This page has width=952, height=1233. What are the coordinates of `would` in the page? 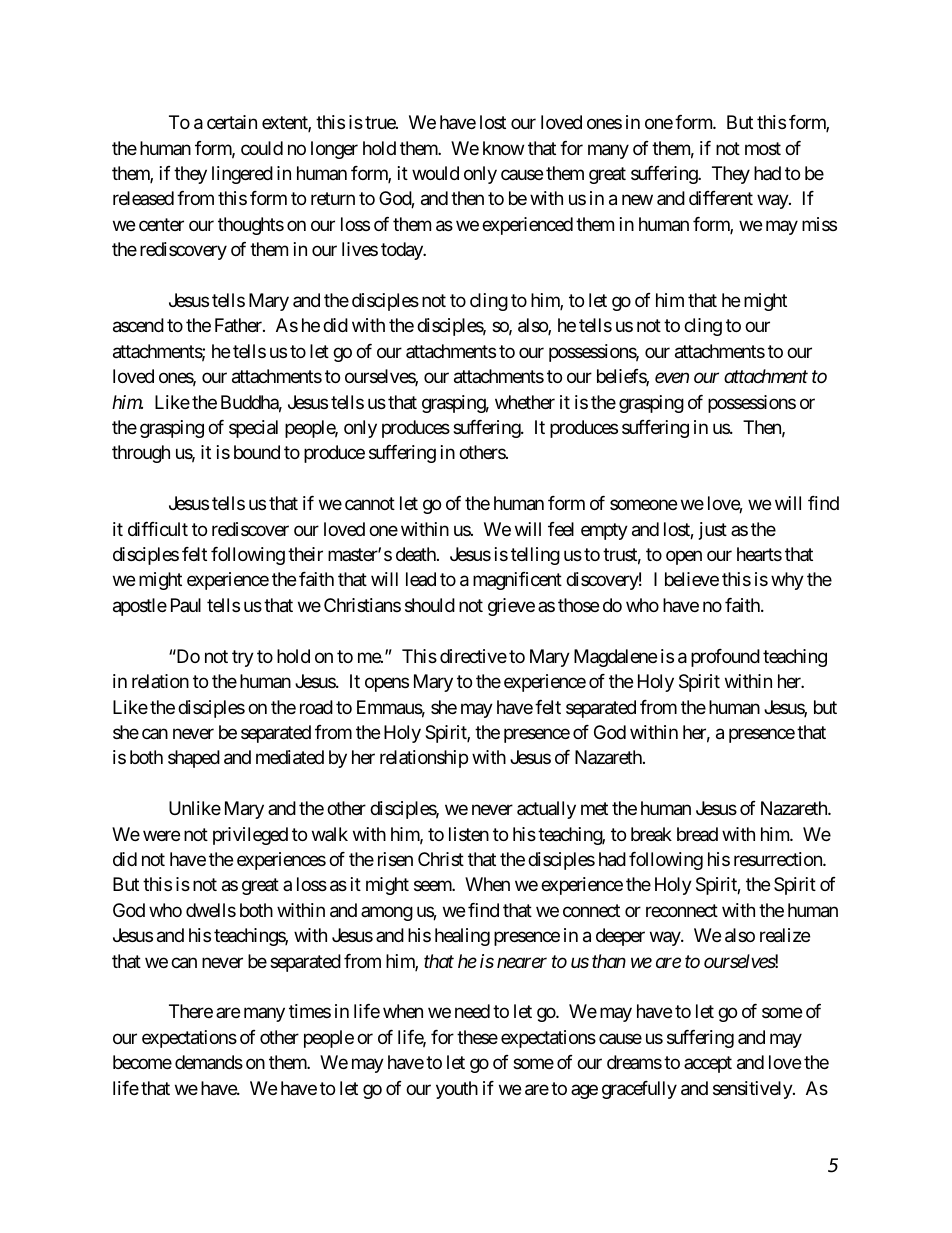 It's located at (435, 173).
